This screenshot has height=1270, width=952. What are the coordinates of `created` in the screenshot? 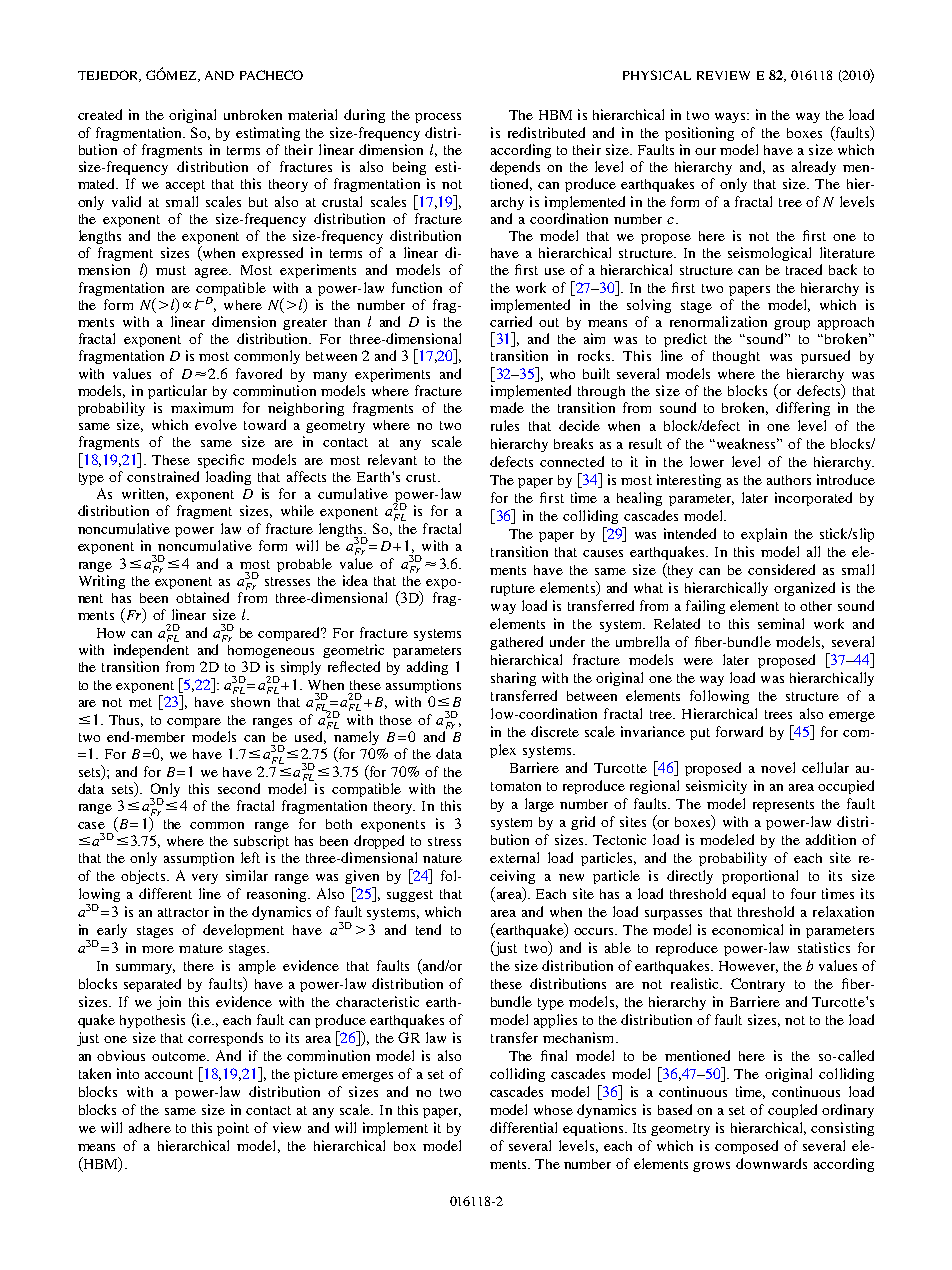 It's located at (100, 114).
